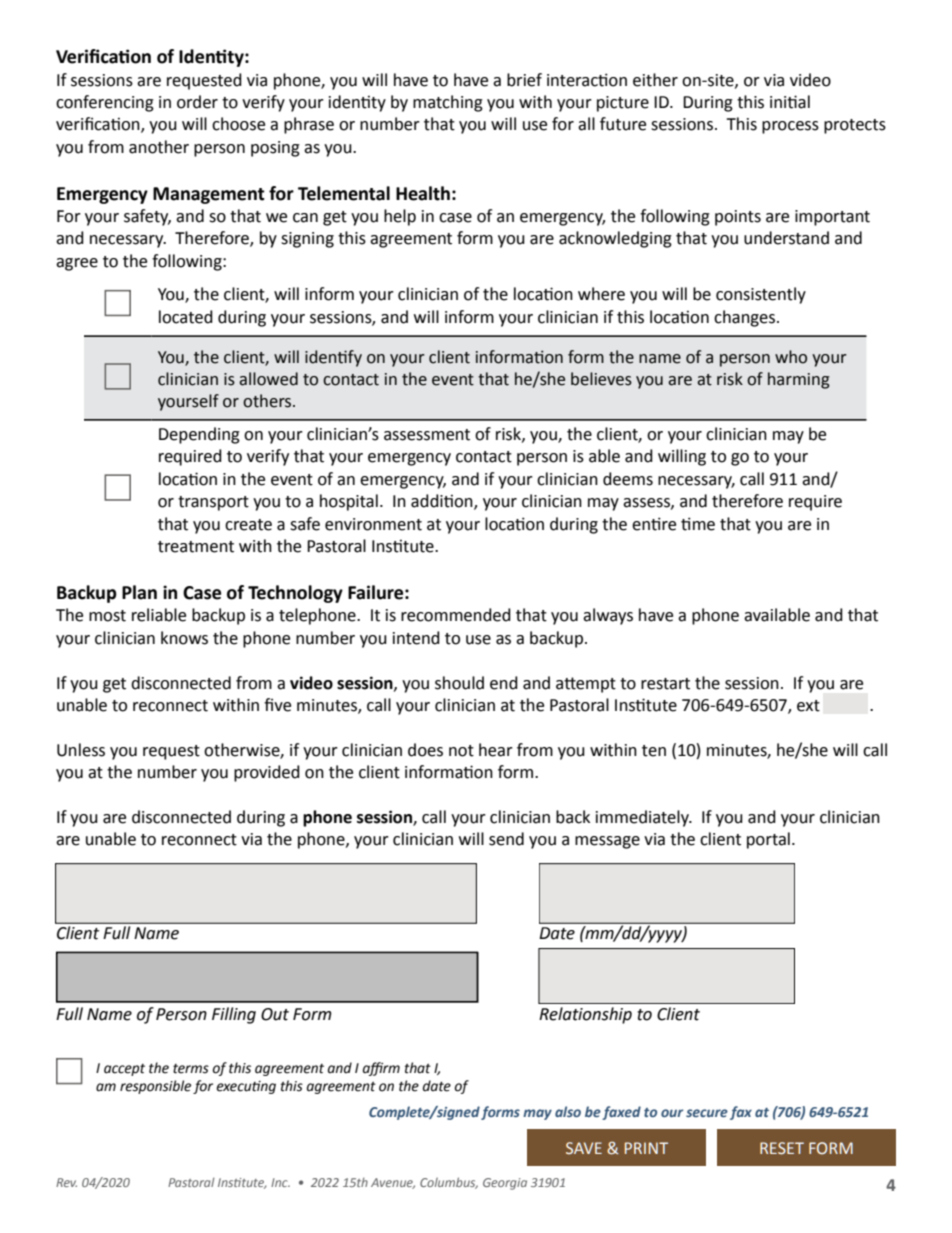 This screenshot has height=1233, width=952. Describe the element at coordinates (790, 102) in the screenshot. I see `initial` at that location.
